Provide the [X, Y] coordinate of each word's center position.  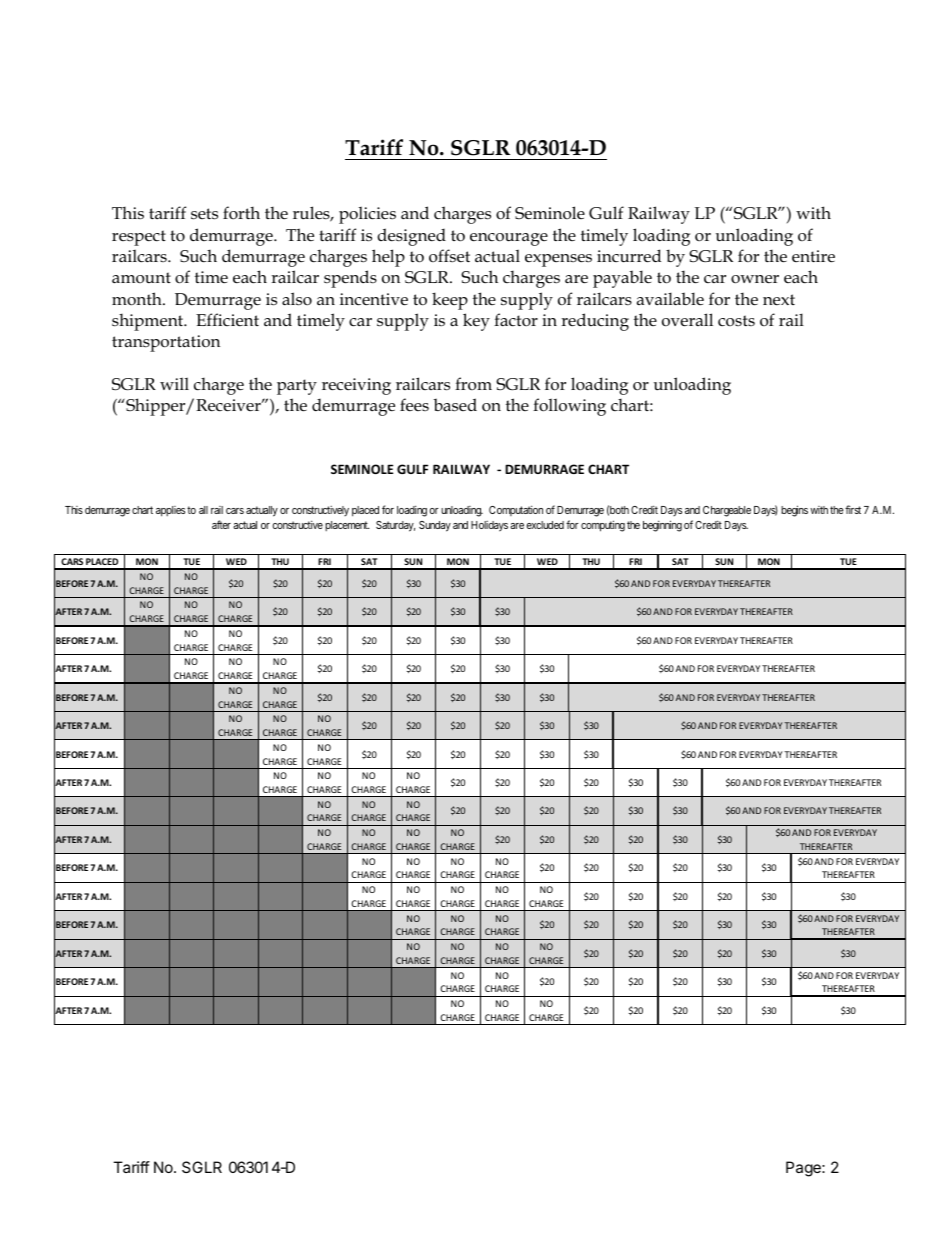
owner [755, 279]
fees [414, 405]
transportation [166, 343]
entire [813, 256]
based [455, 405]
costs [736, 320]
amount [141, 277]
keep [450, 301]
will [174, 383]
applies [170, 511]
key [476, 322]
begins [794, 511]
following [569, 407]
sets [204, 214]
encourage [509, 239]
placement [347, 526]
